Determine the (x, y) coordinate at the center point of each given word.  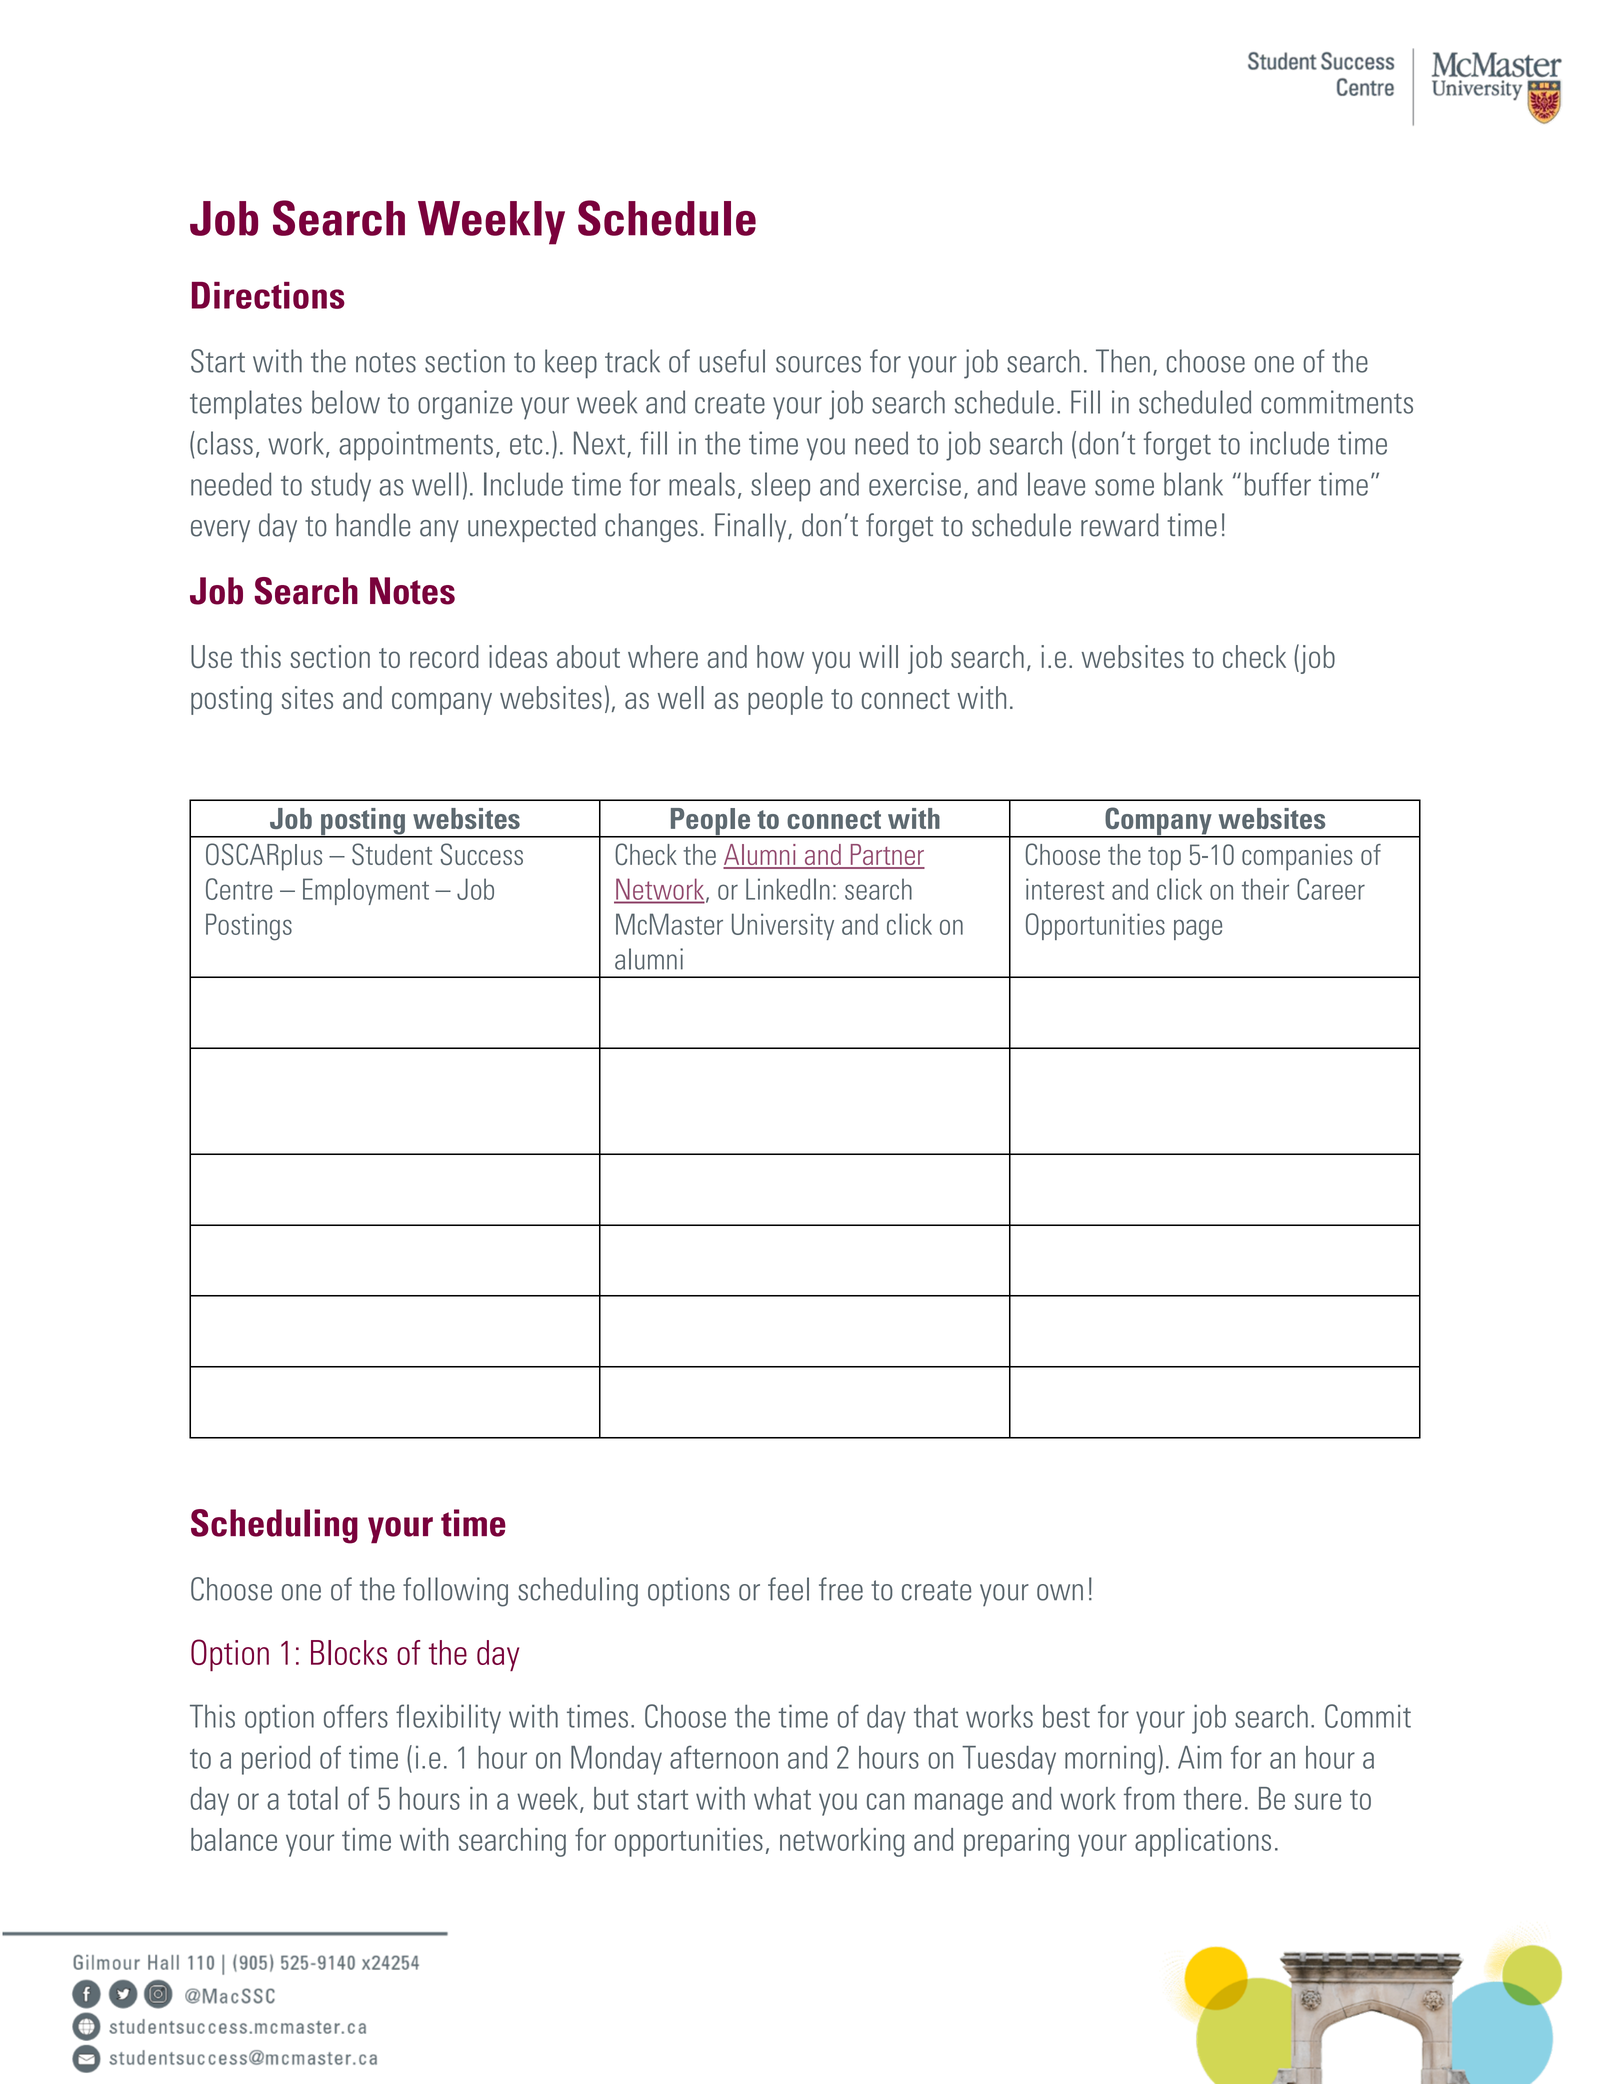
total (313, 1798)
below (346, 402)
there (1212, 1798)
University (783, 926)
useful (732, 361)
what (782, 1798)
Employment (366, 891)
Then (1123, 361)
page (1198, 930)
